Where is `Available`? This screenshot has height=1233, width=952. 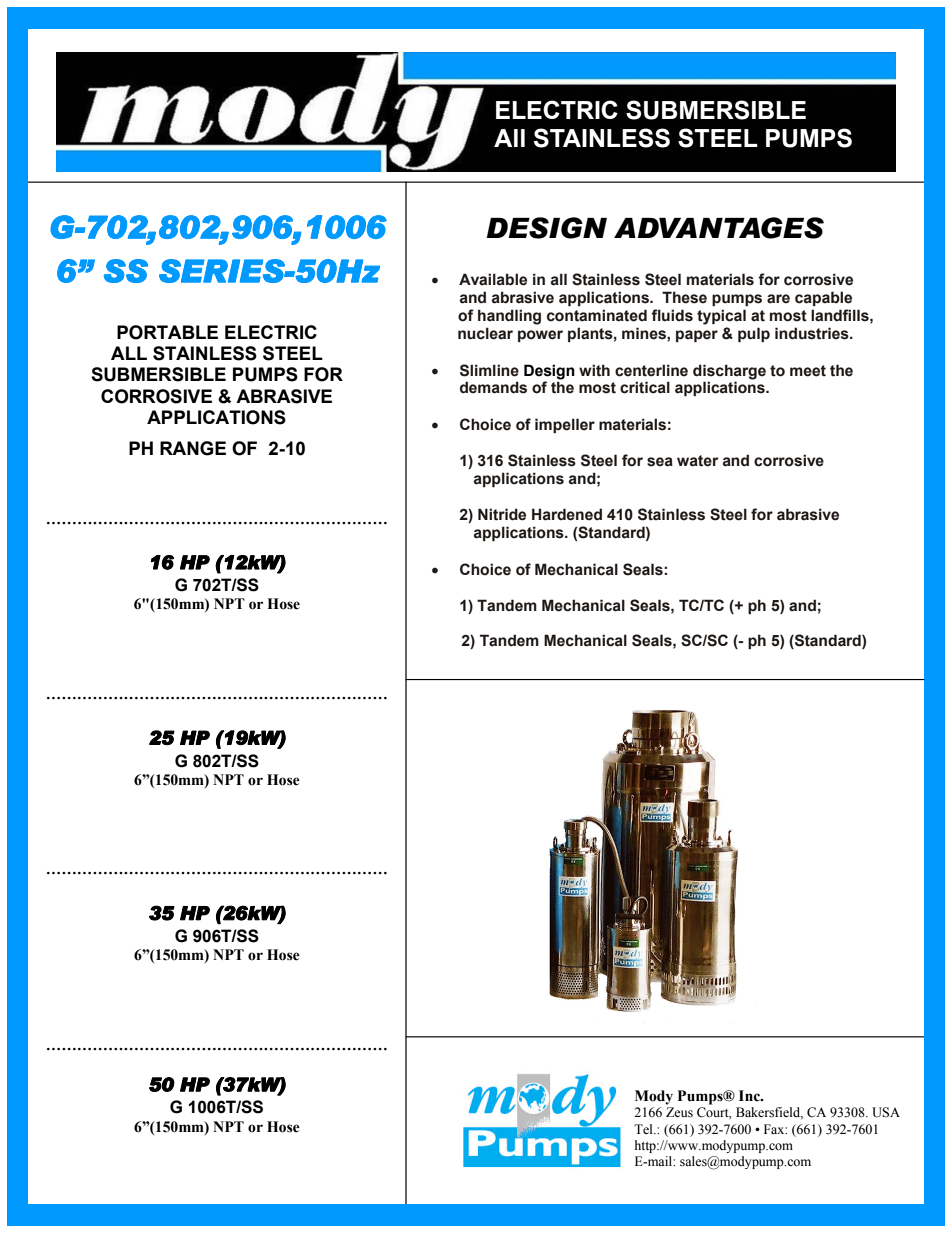
Available is located at coordinates (493, 279).
